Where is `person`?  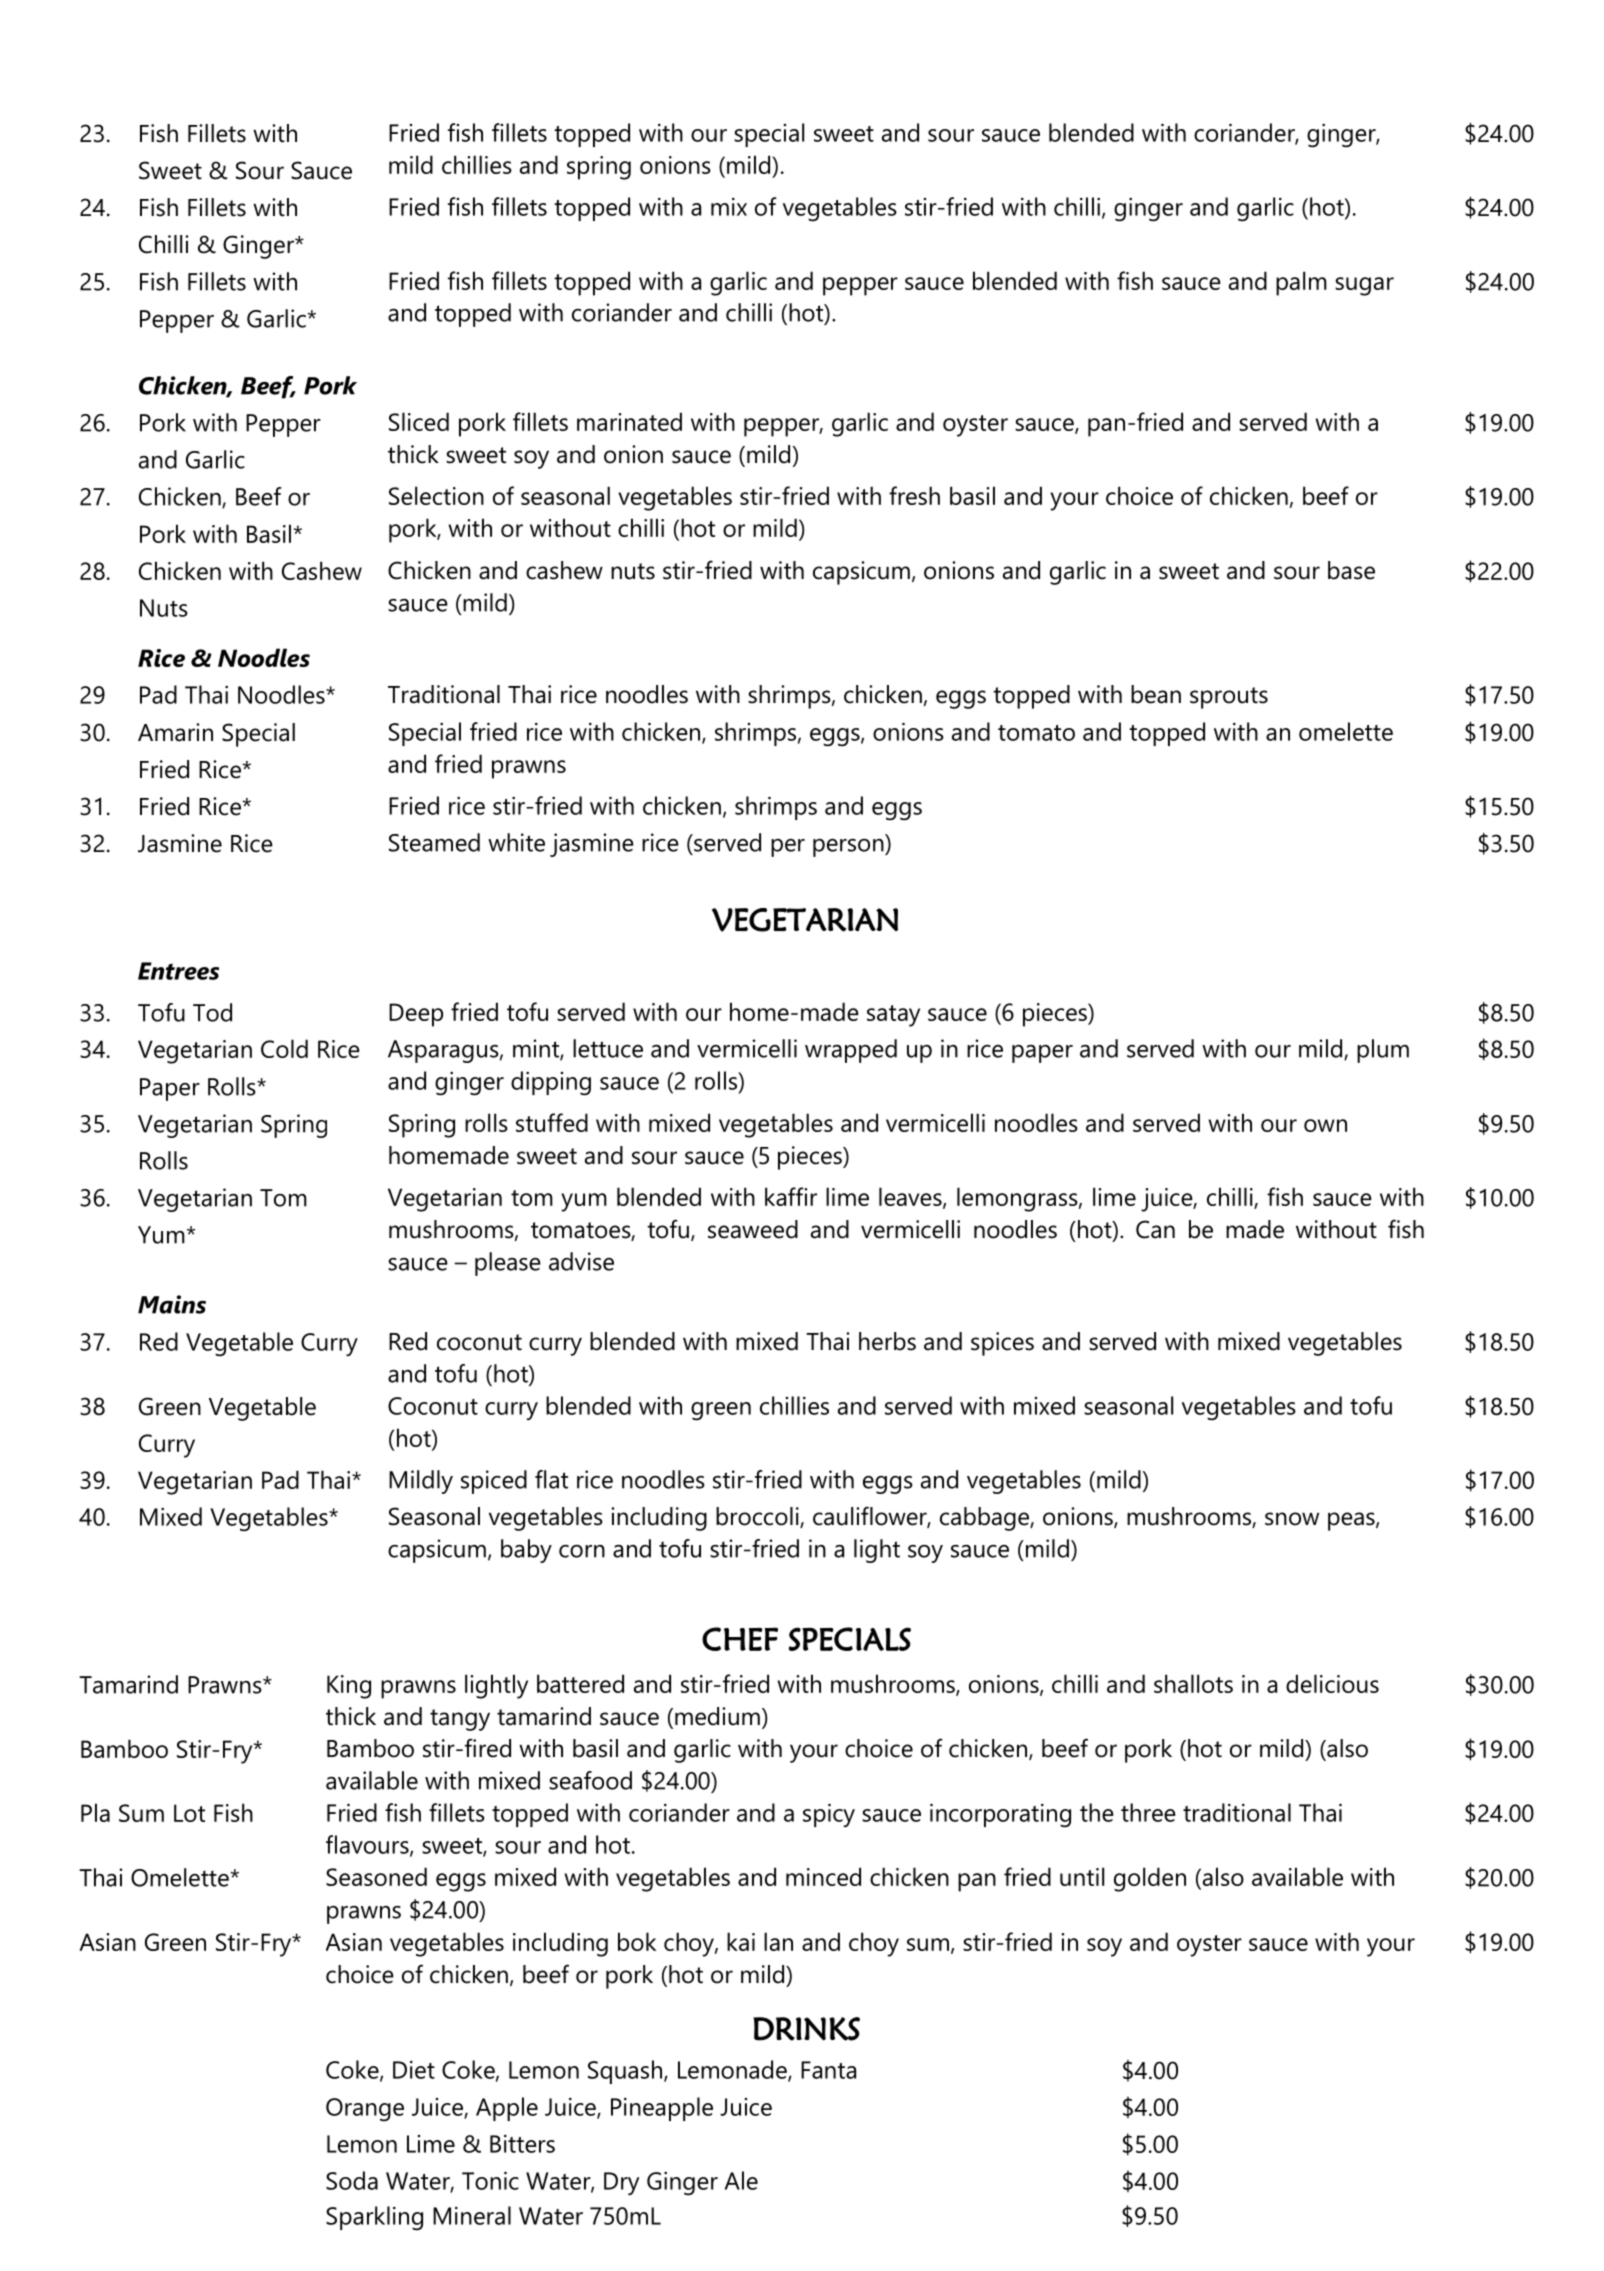
person is located at coordinates (849, 848).
